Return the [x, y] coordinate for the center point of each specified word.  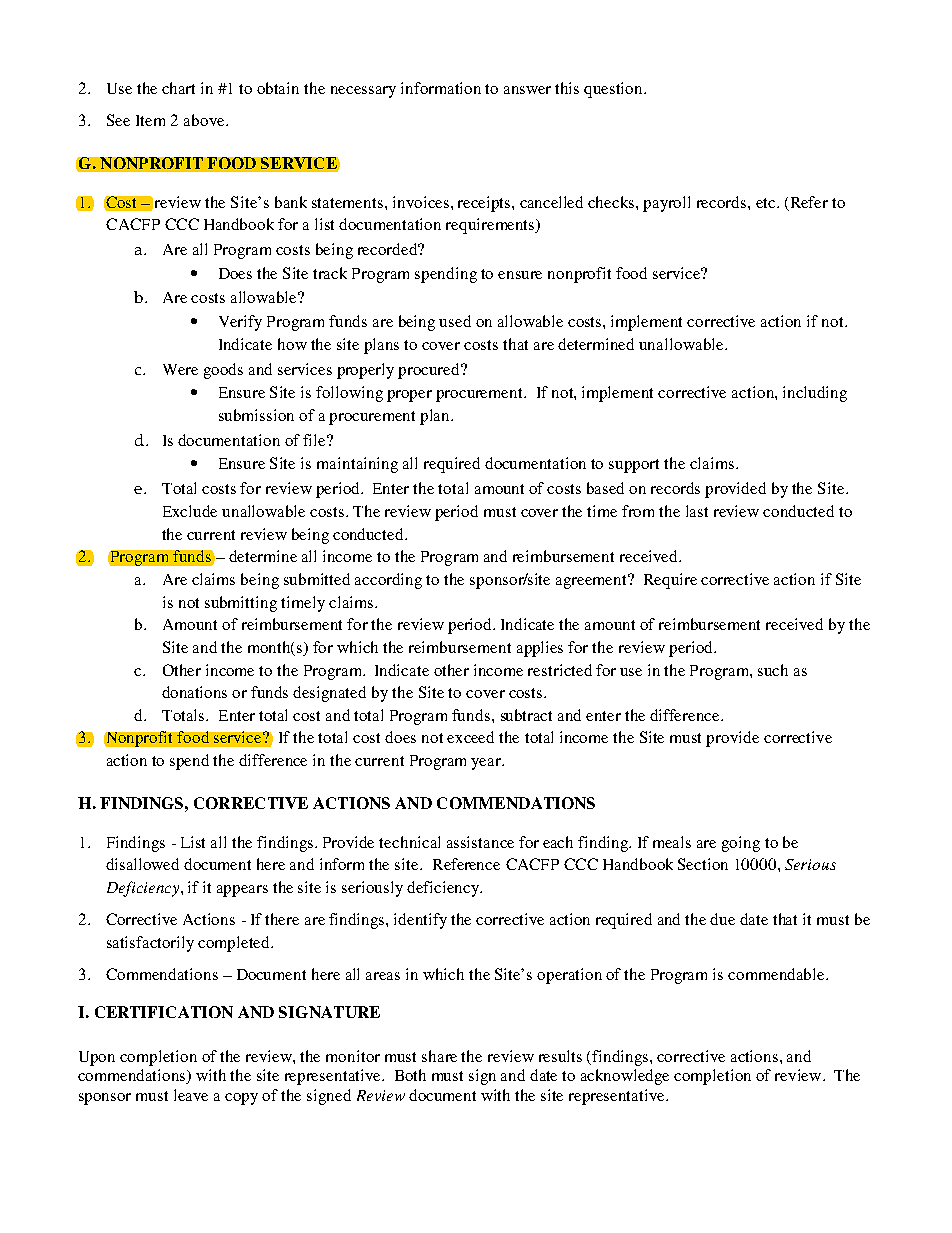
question [614, 90]
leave [191, 1095]
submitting [241, 604]
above [205, 120]
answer [527, 90]
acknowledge [625, 1077]
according [388, 581]
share [439, 1056]
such [773, 670]
